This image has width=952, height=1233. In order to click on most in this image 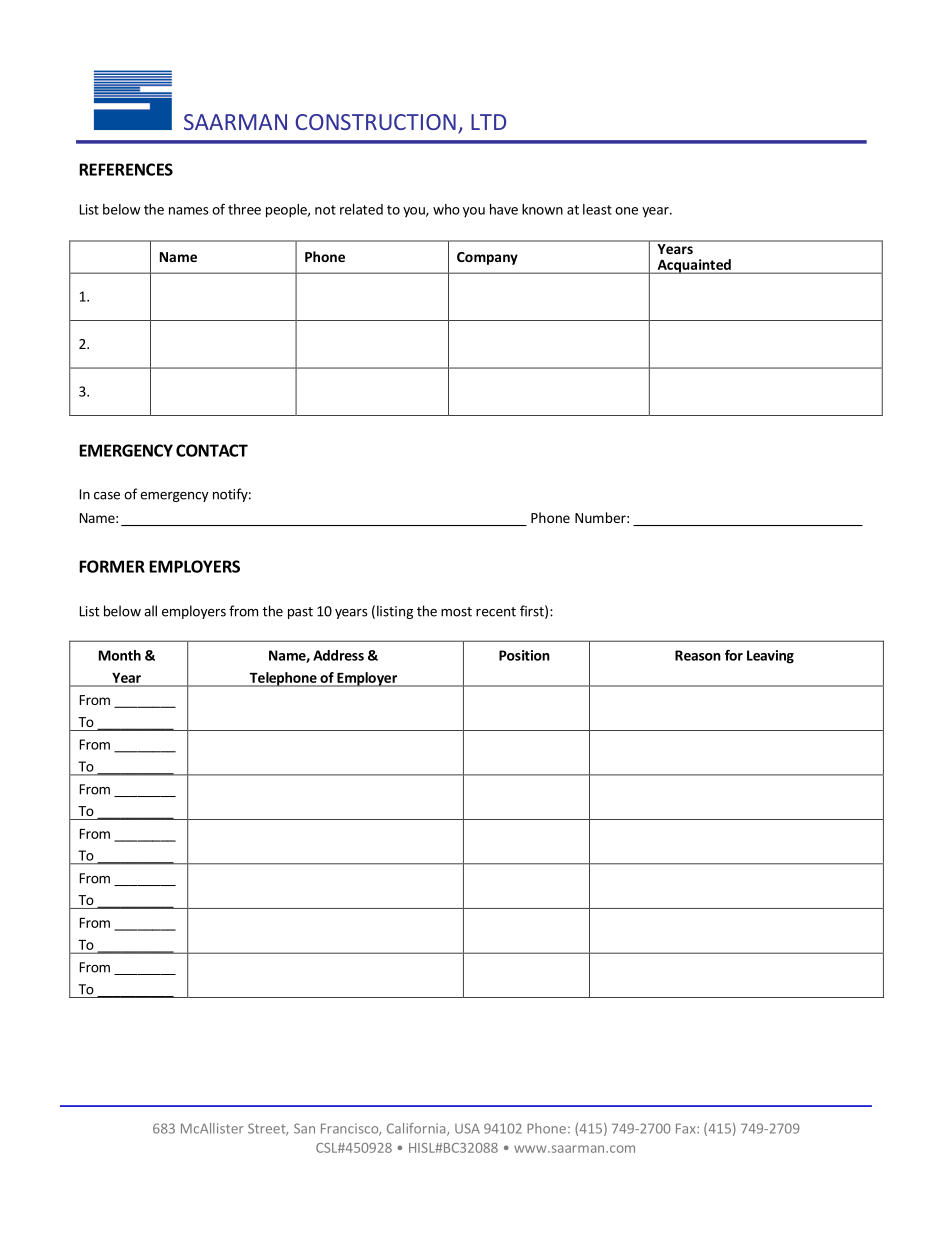, I will do `click(456, 612)`.
